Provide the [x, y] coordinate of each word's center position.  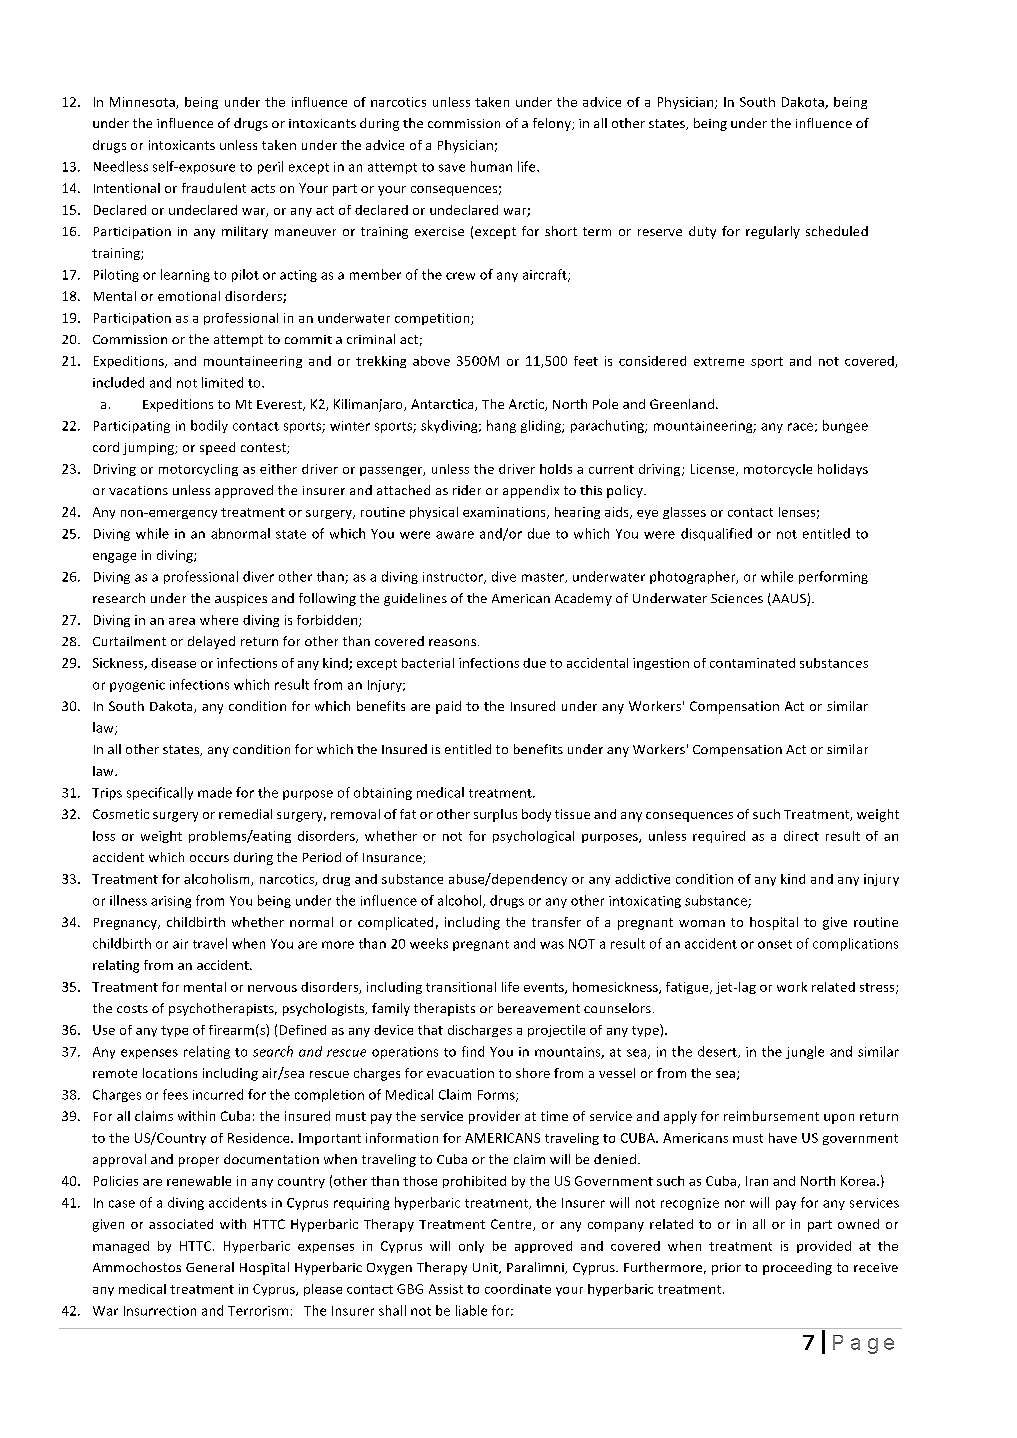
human [491, 166]
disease [173, 663]
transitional [461, 987]
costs [132, 1009]
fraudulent [214, 188]
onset [775, 944]
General [210, 1267]
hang [501, 426]
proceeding [797, 1268]
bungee [845, 426]
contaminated [752, 663]
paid [448, 707]
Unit [486, 1268]
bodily [209, 426]
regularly [773, 232]
